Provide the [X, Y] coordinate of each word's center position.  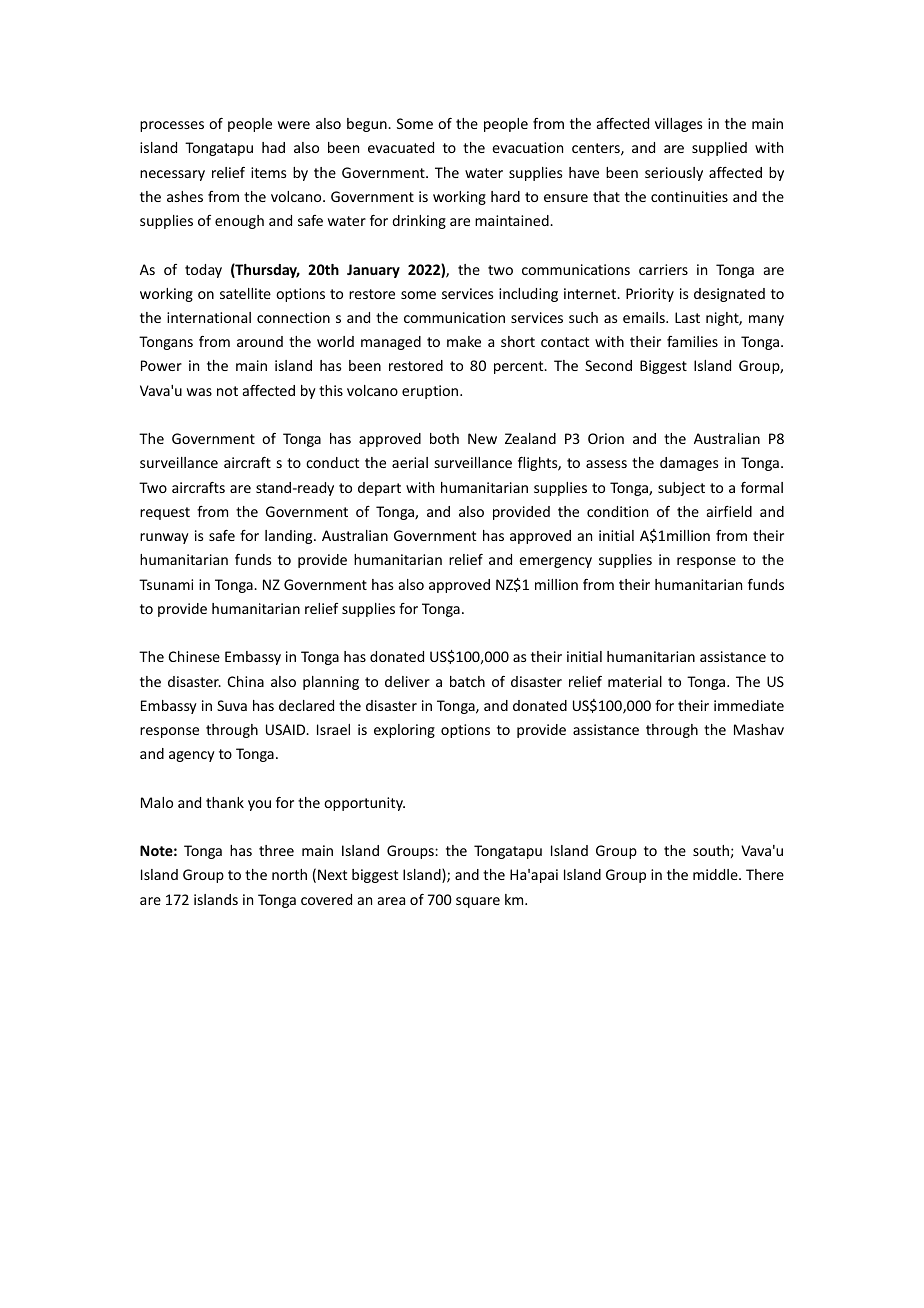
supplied [719, 149]
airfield [729, 511]
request [165, 513]
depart [379, 489]
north [289, 874]
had [273, 147]
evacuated [401, 147]
